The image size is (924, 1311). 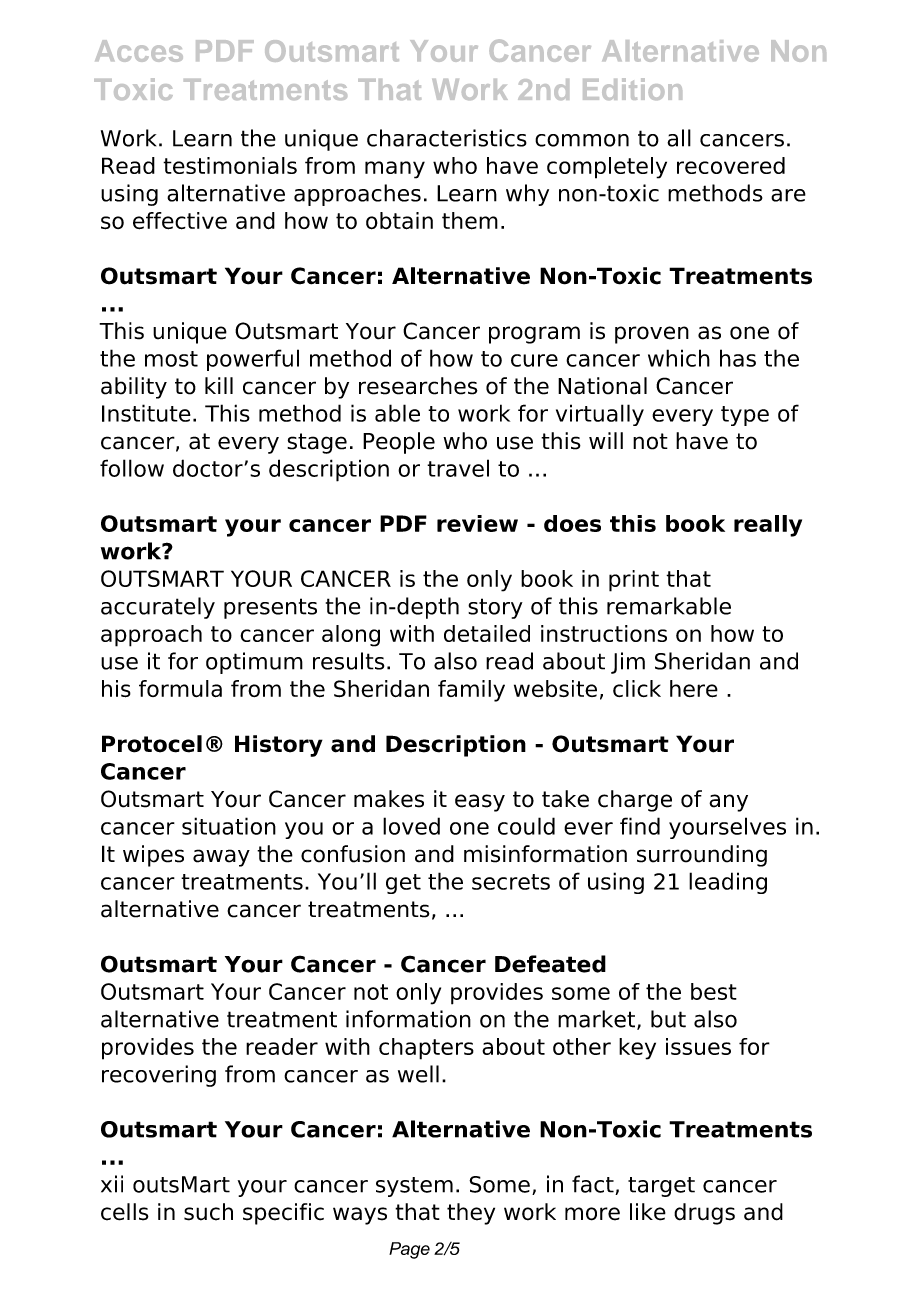 What do you see at coordinates (139, 51) in the screenshot?
I see `Acces` at bounding box center [139, 51].
